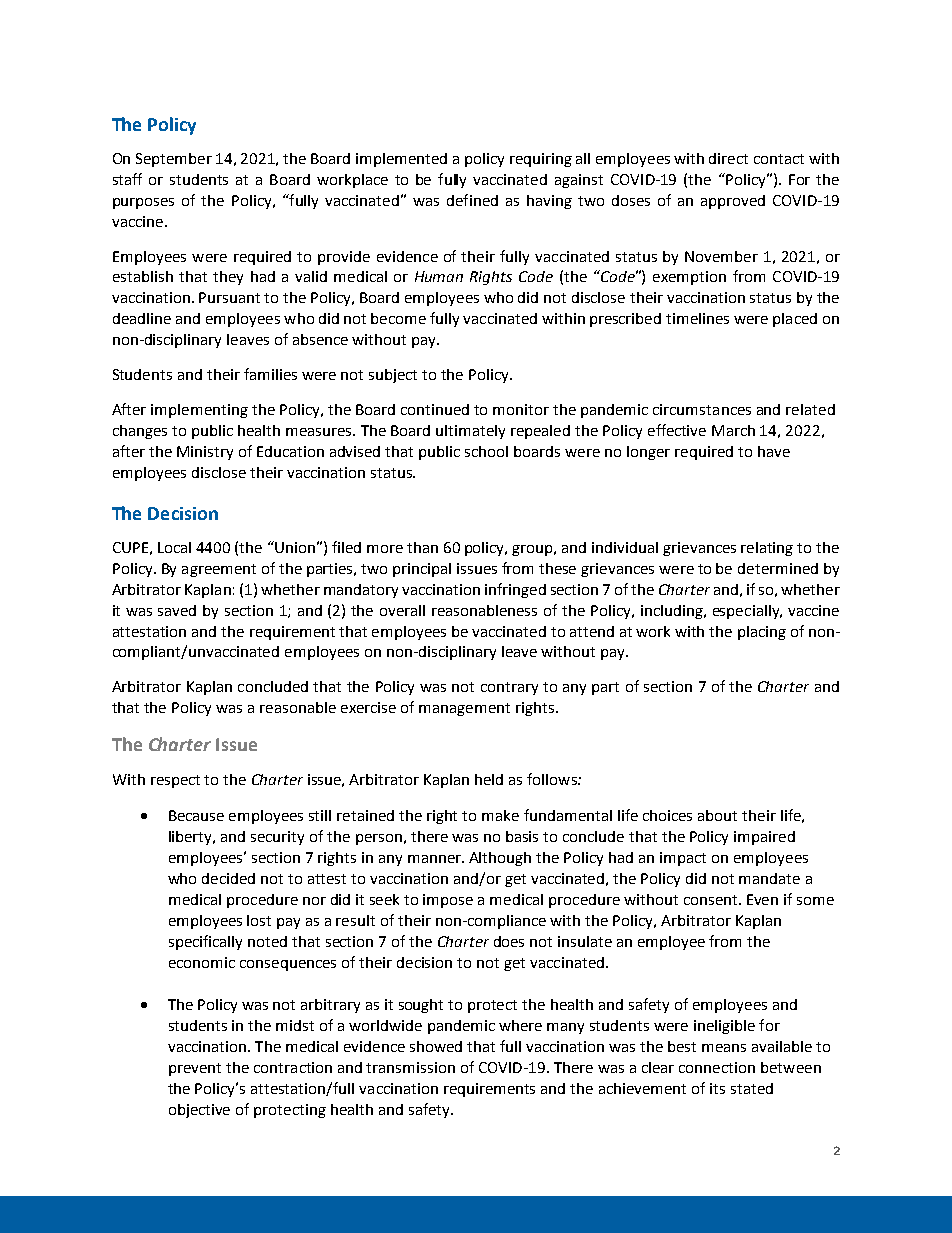  What do you see at coordinates (199, 411) in the screenshot?
I see `implementing` at bounding box center [199, 411].
